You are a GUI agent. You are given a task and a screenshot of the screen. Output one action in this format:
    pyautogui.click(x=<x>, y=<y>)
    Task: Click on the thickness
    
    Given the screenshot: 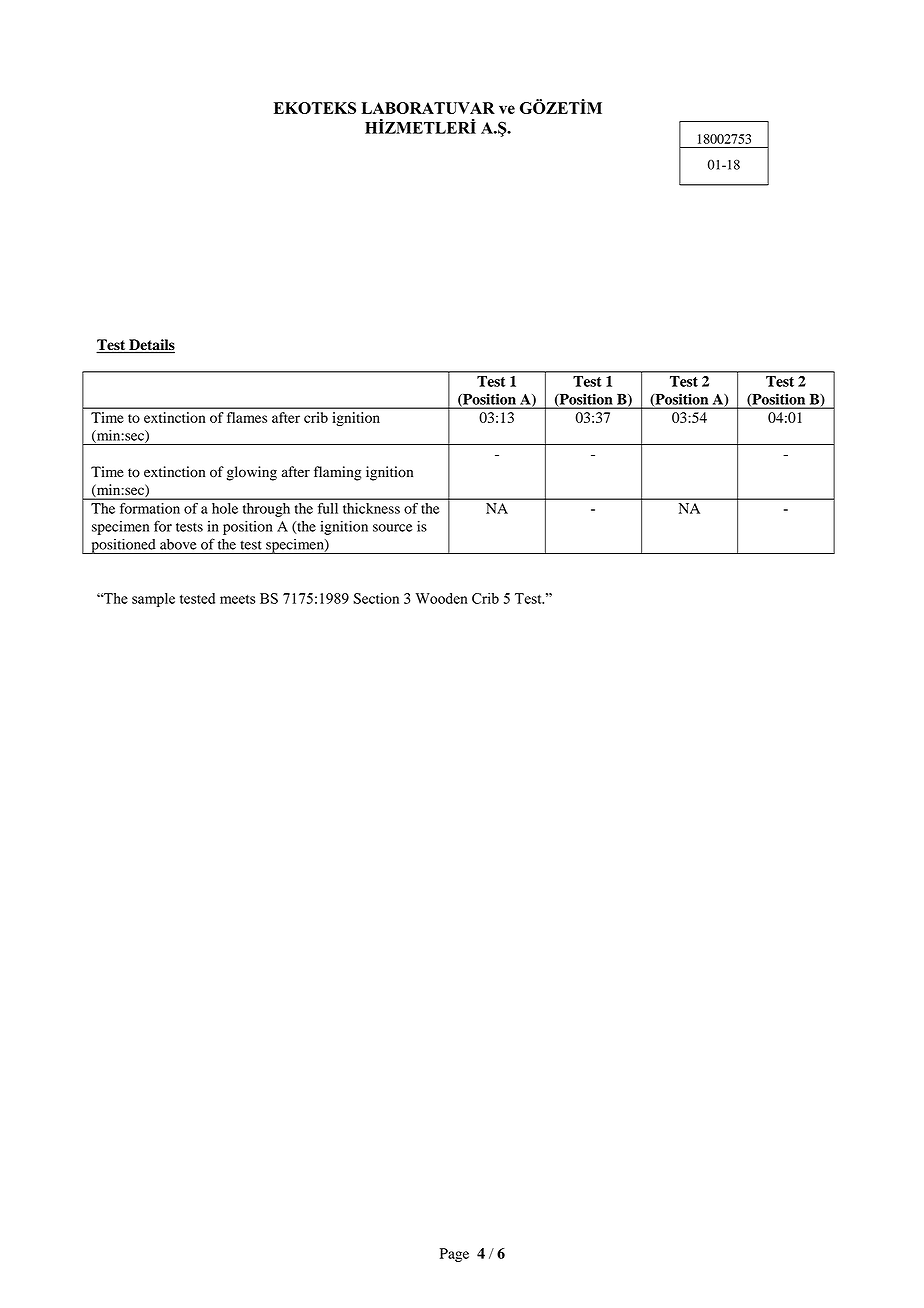 What is the action you would take?
    pyautogui.click(x=371, y=508)
